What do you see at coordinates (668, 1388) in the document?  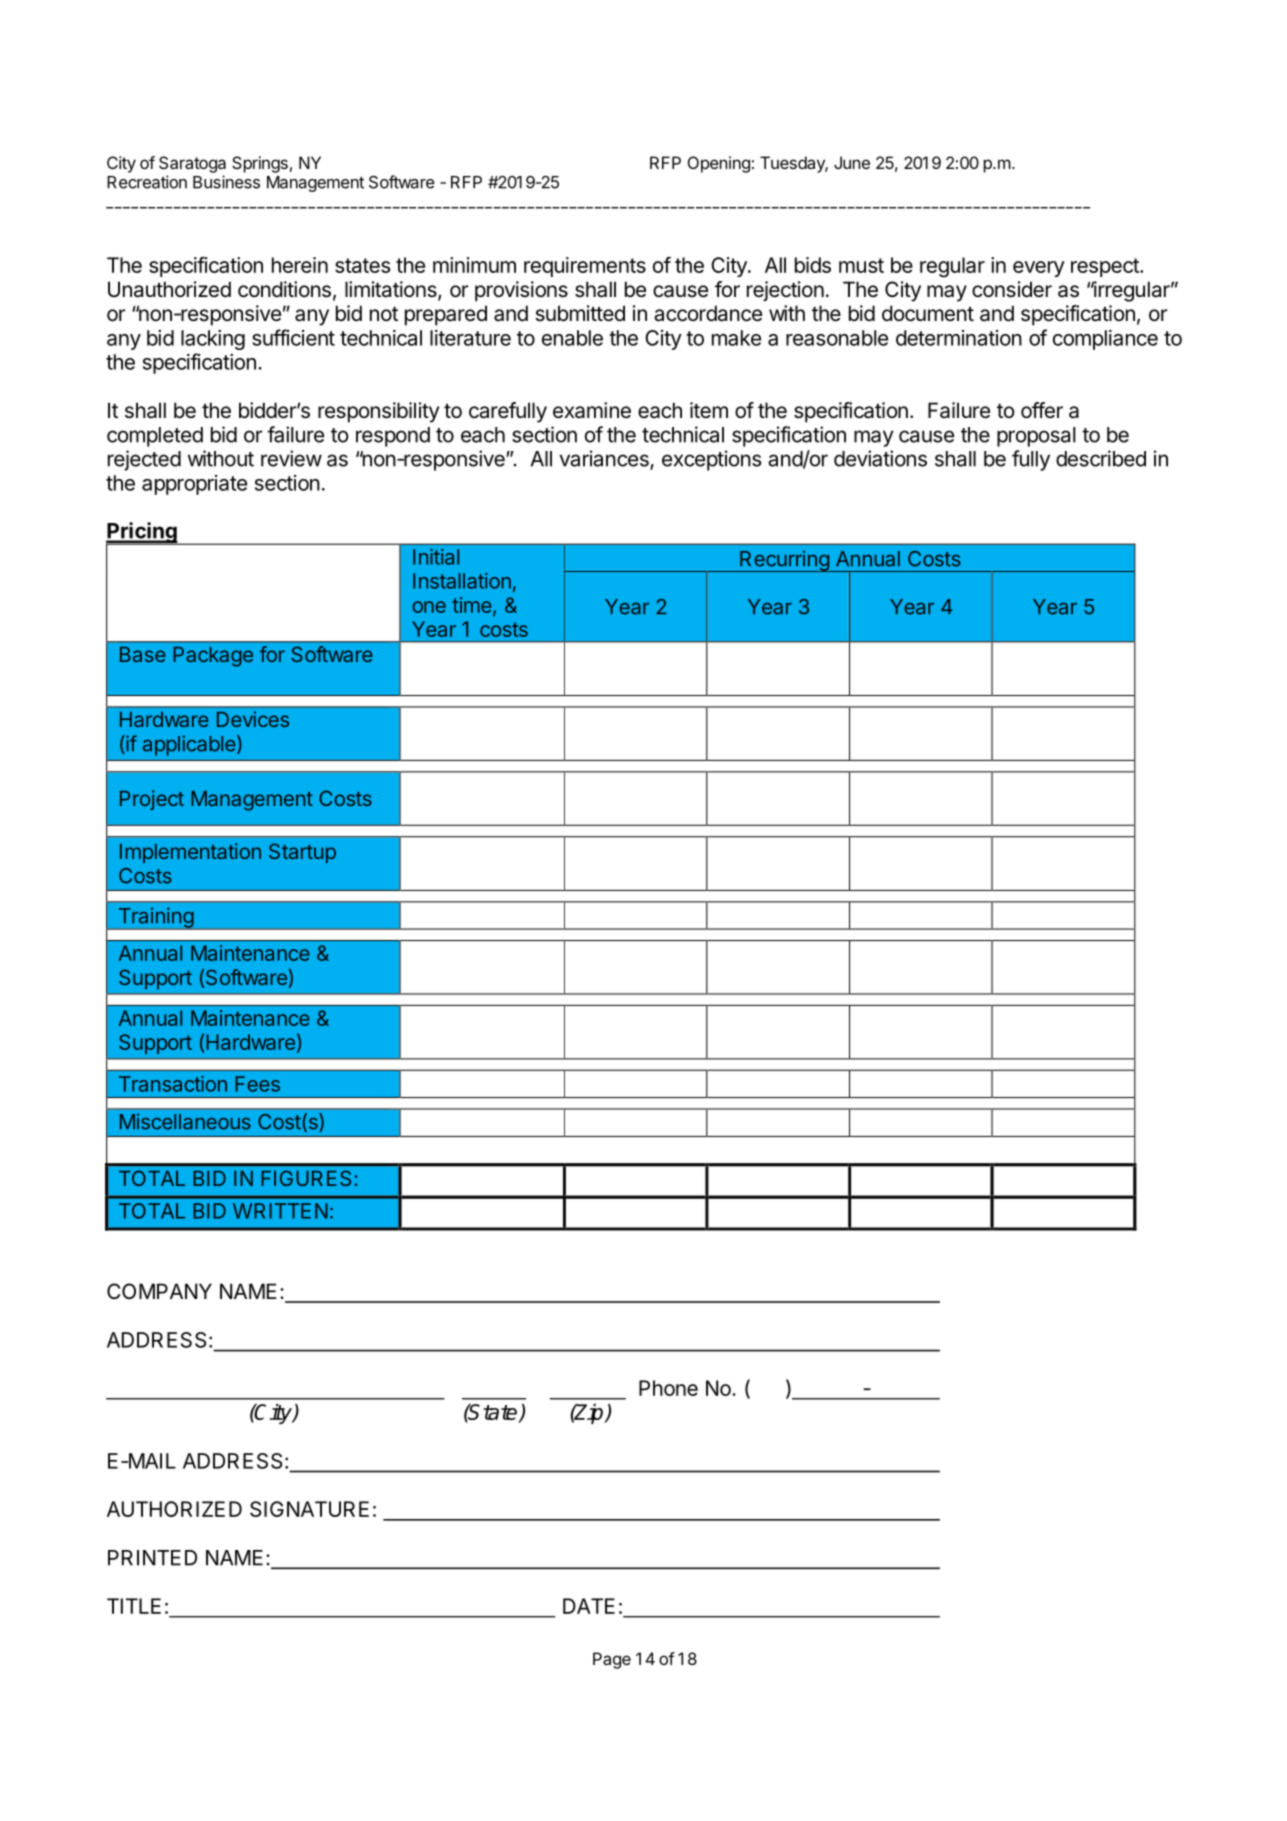 I see `Phone` at bounding box center [668, 1388].
